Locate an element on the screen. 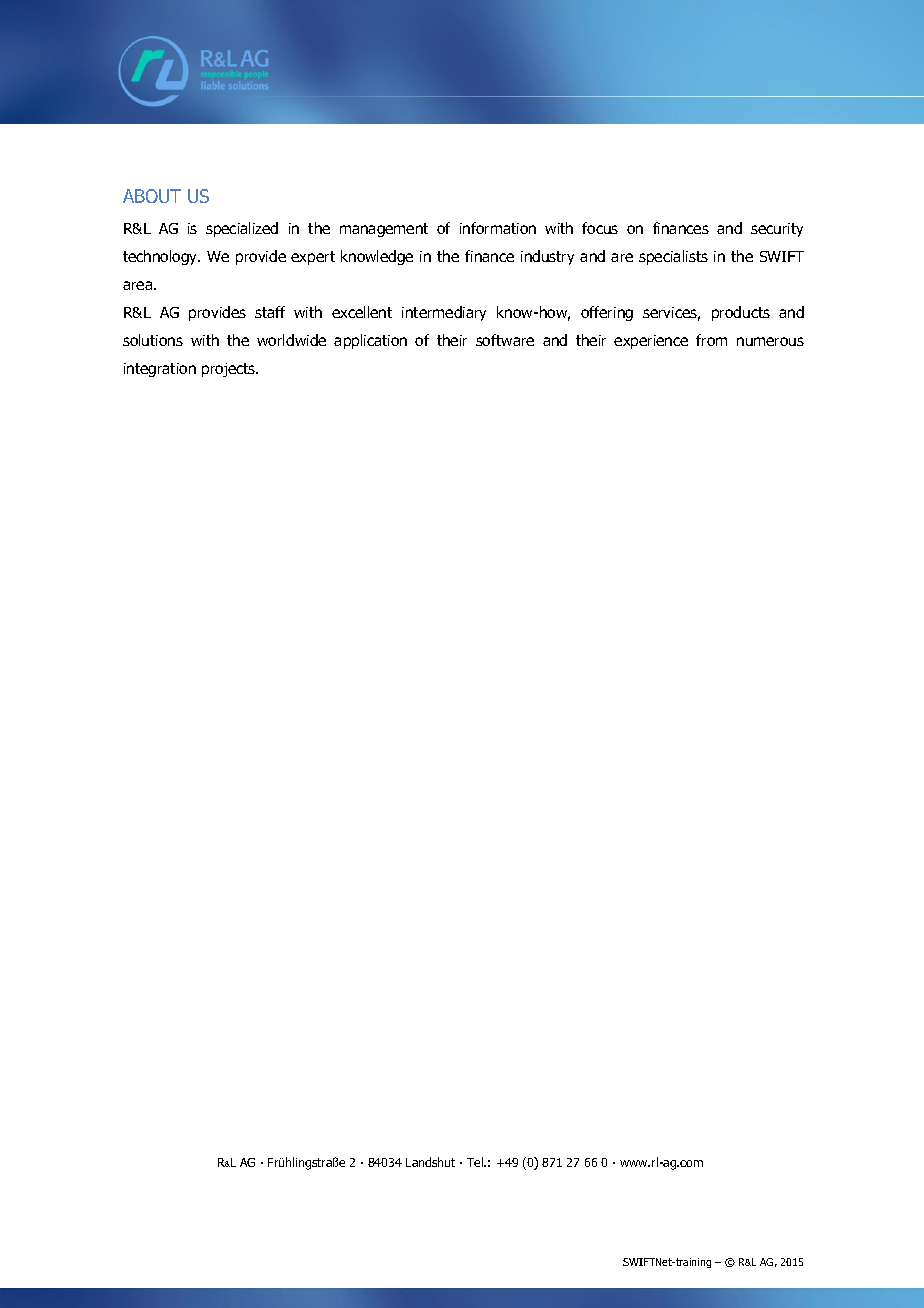  software is located at coordinates (505, 340).
